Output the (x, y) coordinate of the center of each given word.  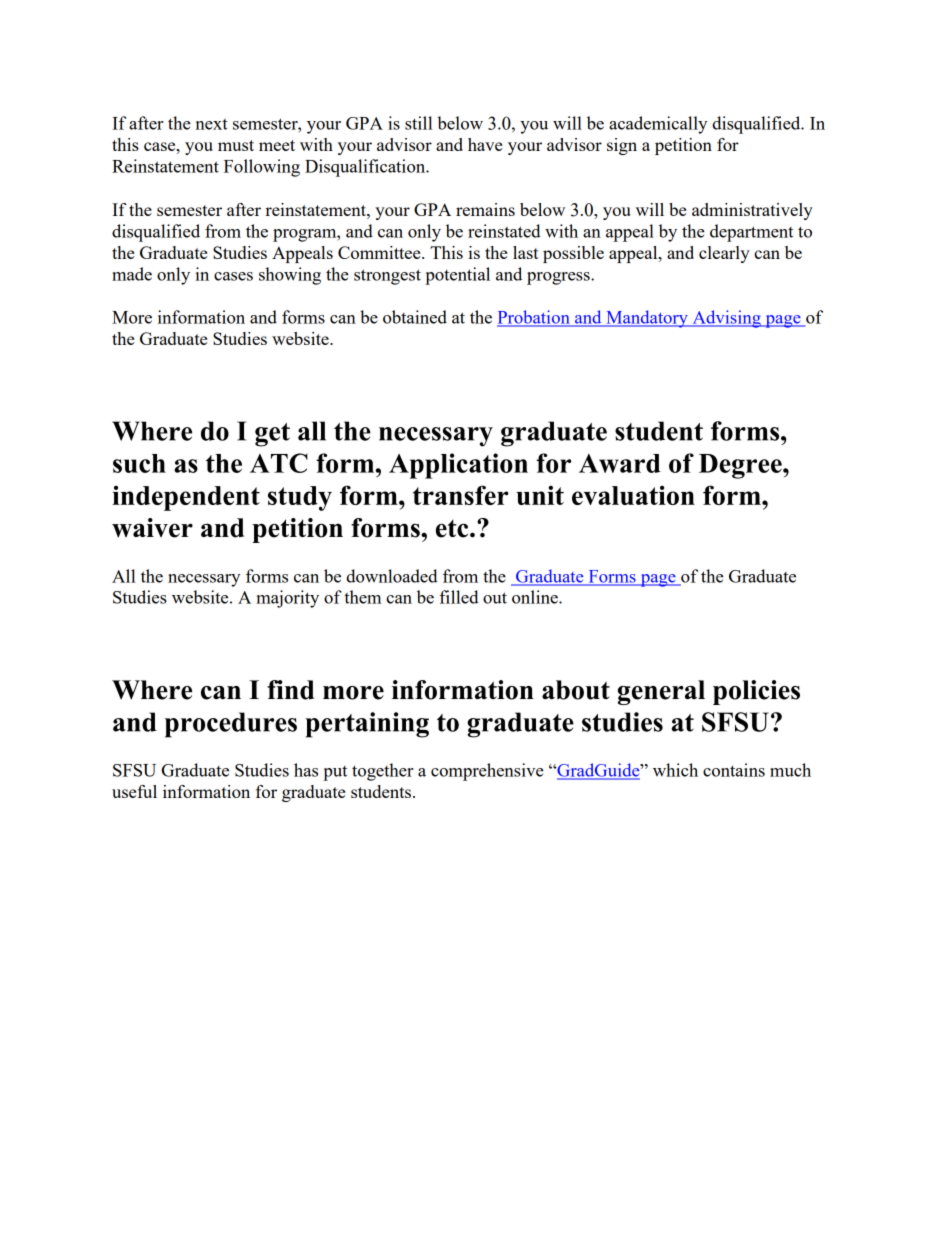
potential (457, 276)
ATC (279, 463)
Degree (741, 466)
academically (658, 125)
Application (458, 466)
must (236, 145)
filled (459, 597)
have (485, 144)
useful (134, 791)
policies (756, 692)
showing (290, 276)
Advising (726, 319)
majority (287, 599)
